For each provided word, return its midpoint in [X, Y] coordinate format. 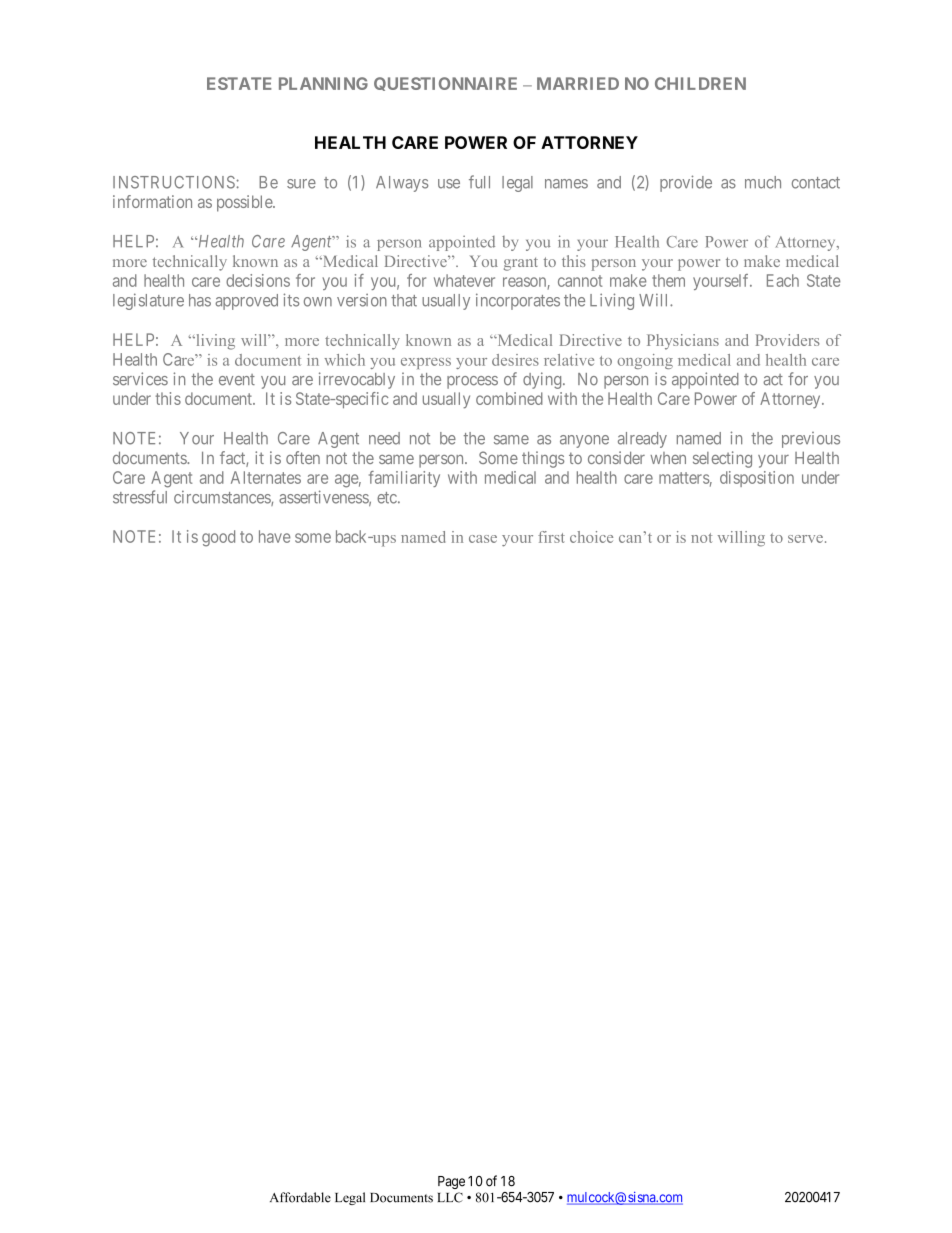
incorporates [518, 301]
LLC [450, 1197]
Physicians [683, 342]
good [218, 538]
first [551, 537]
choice [591, 537]
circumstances [223, 498]
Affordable [300, 1197]
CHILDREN [700, 83]
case [483, 539]
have [274, 536]
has [200, 300]
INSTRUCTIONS [175, 182]
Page [451, 1182]
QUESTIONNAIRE [445, 84]
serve [805, 539]
